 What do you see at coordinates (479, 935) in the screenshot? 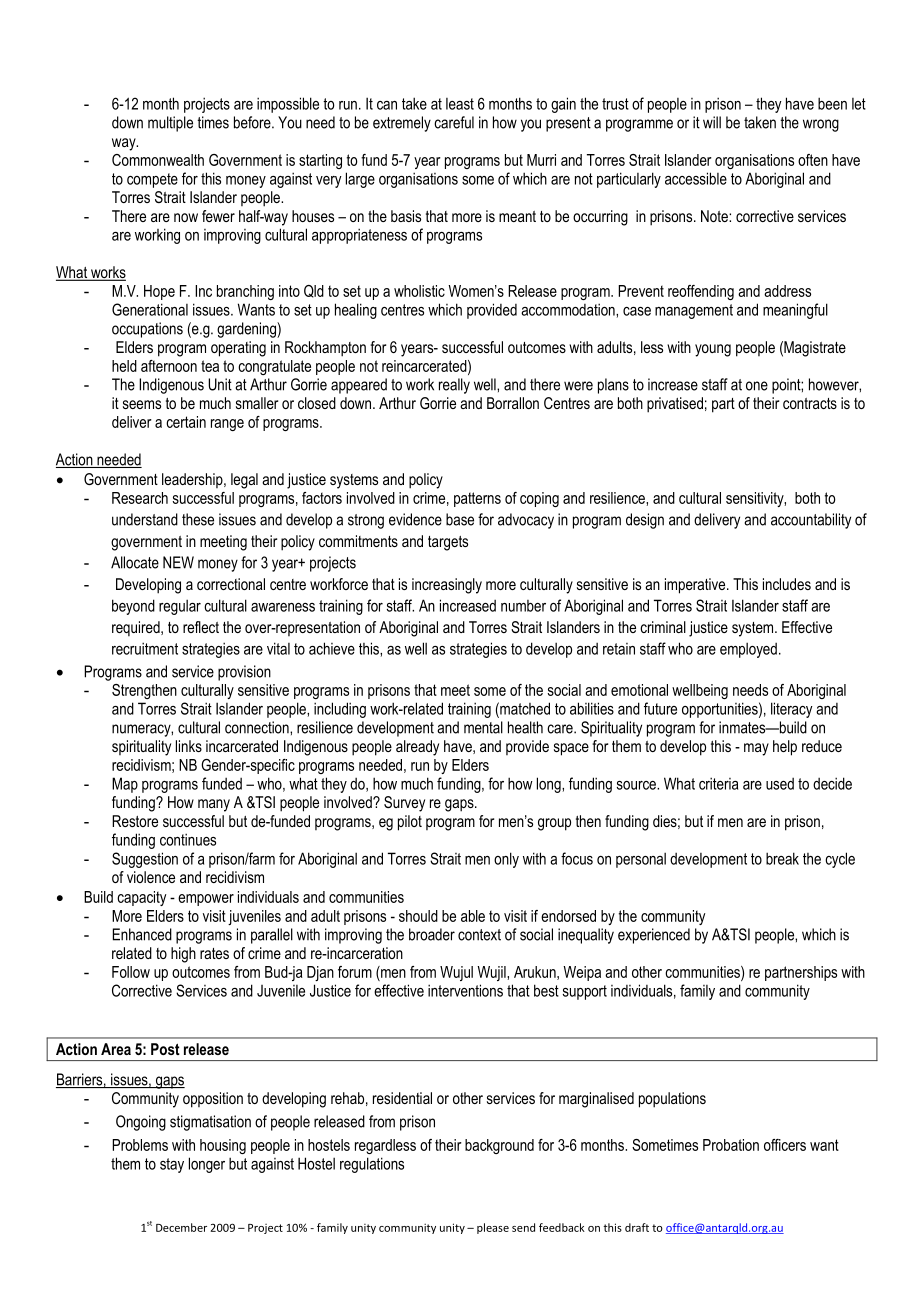
I see `context` at bounding box center [479, 935].
